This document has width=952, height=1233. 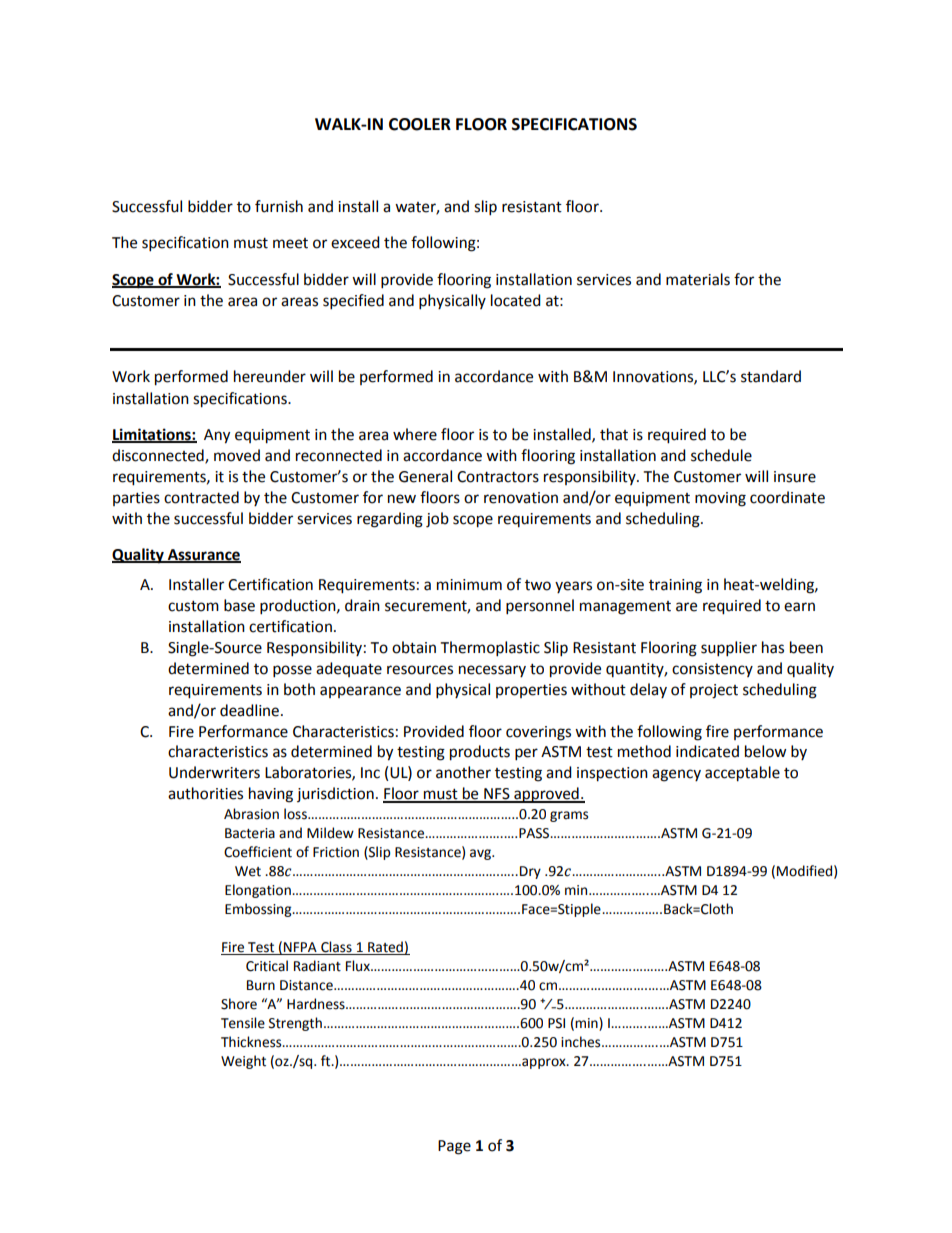 I want to click on Weight, so click(x=243, y=1062).
